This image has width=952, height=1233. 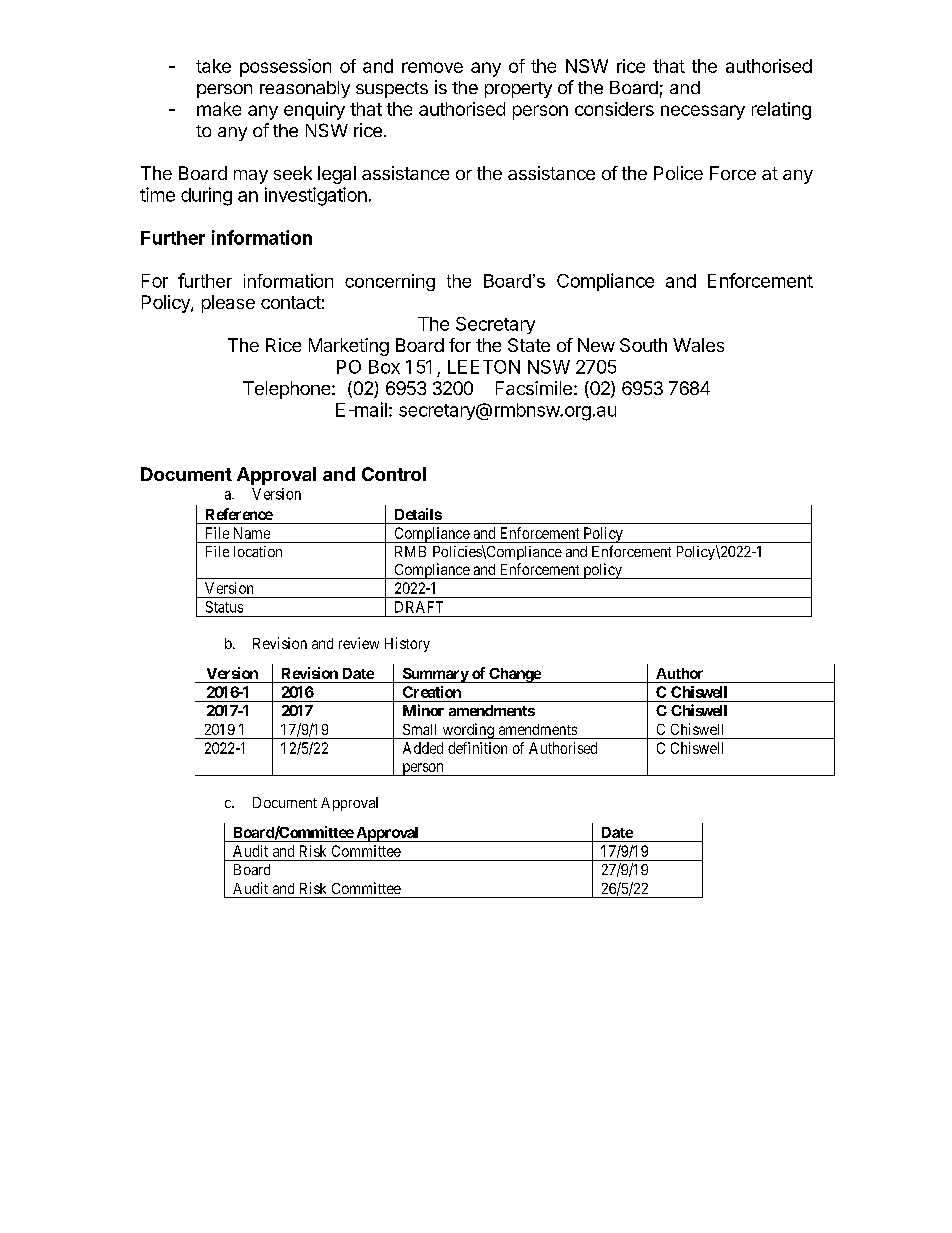 I want to click on Small, so click(x=419, y=729).
